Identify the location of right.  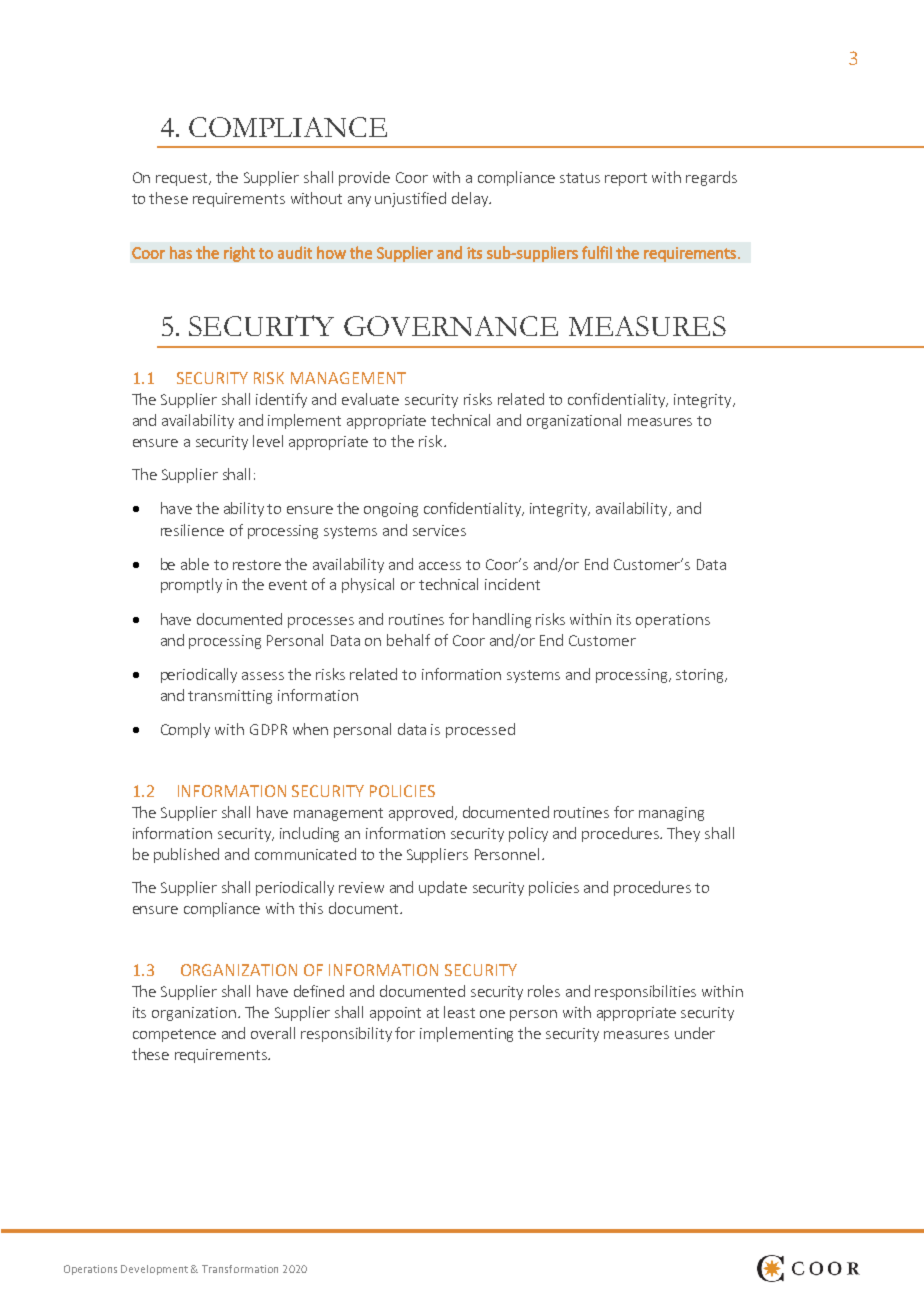
(239, 254).
